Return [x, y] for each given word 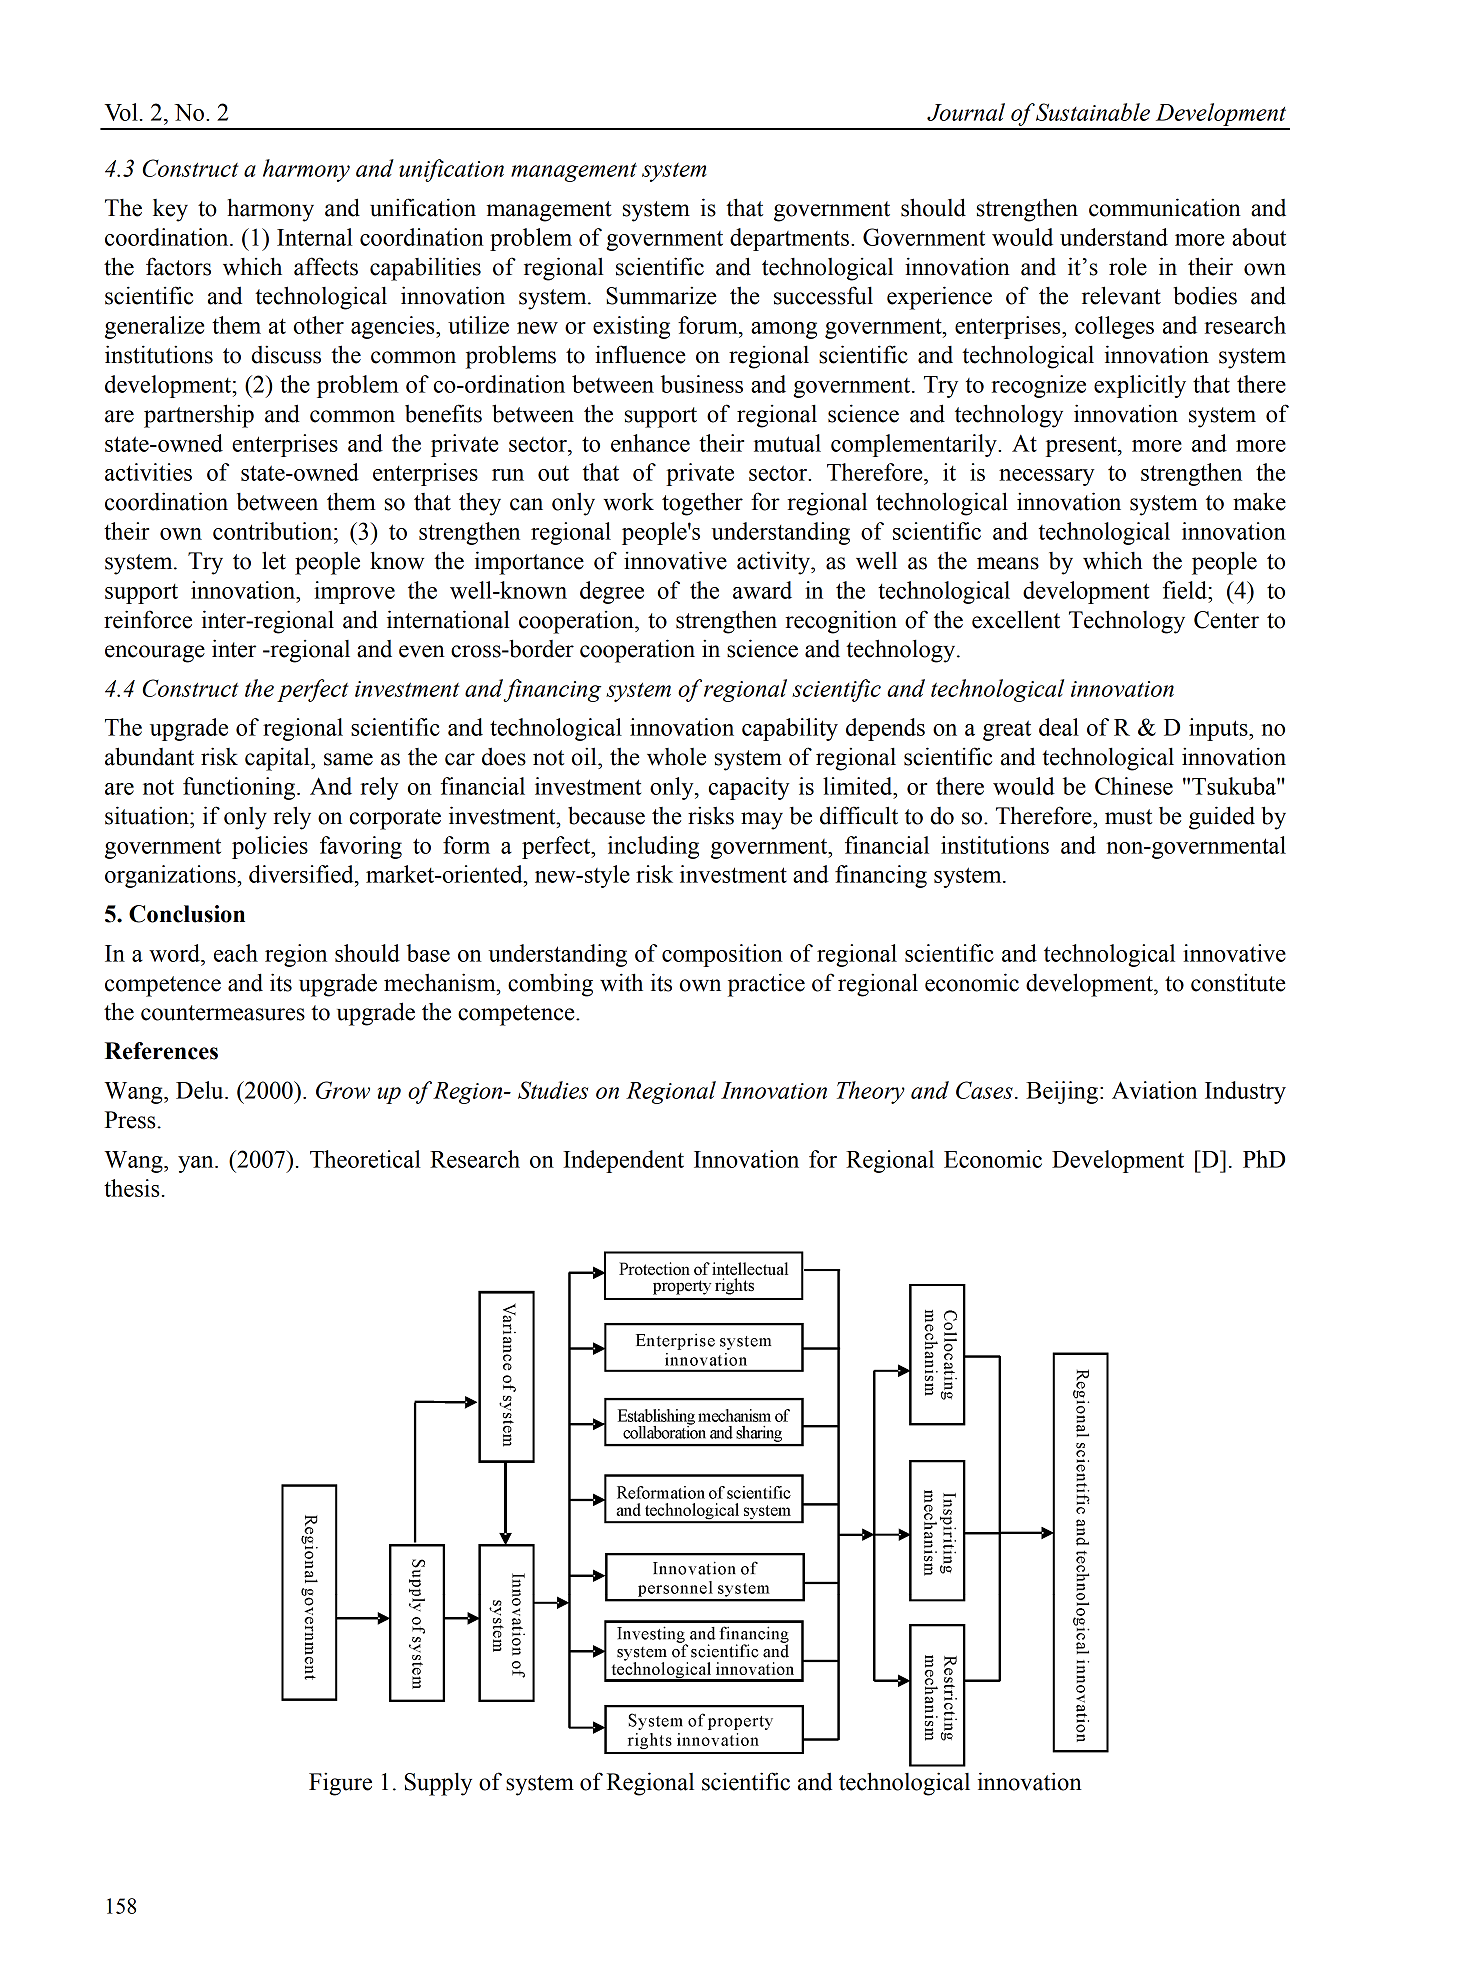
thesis [132, 1188]
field [1186, 590]
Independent [623, 1161]
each [236, 953]
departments [789, 239]
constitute [1238, 982]
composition [722, 955]
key [170, 210]
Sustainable [1093, 112]
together [702, 504]
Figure [340, 1784]
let [274, 560]
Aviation [1154, 1090]
